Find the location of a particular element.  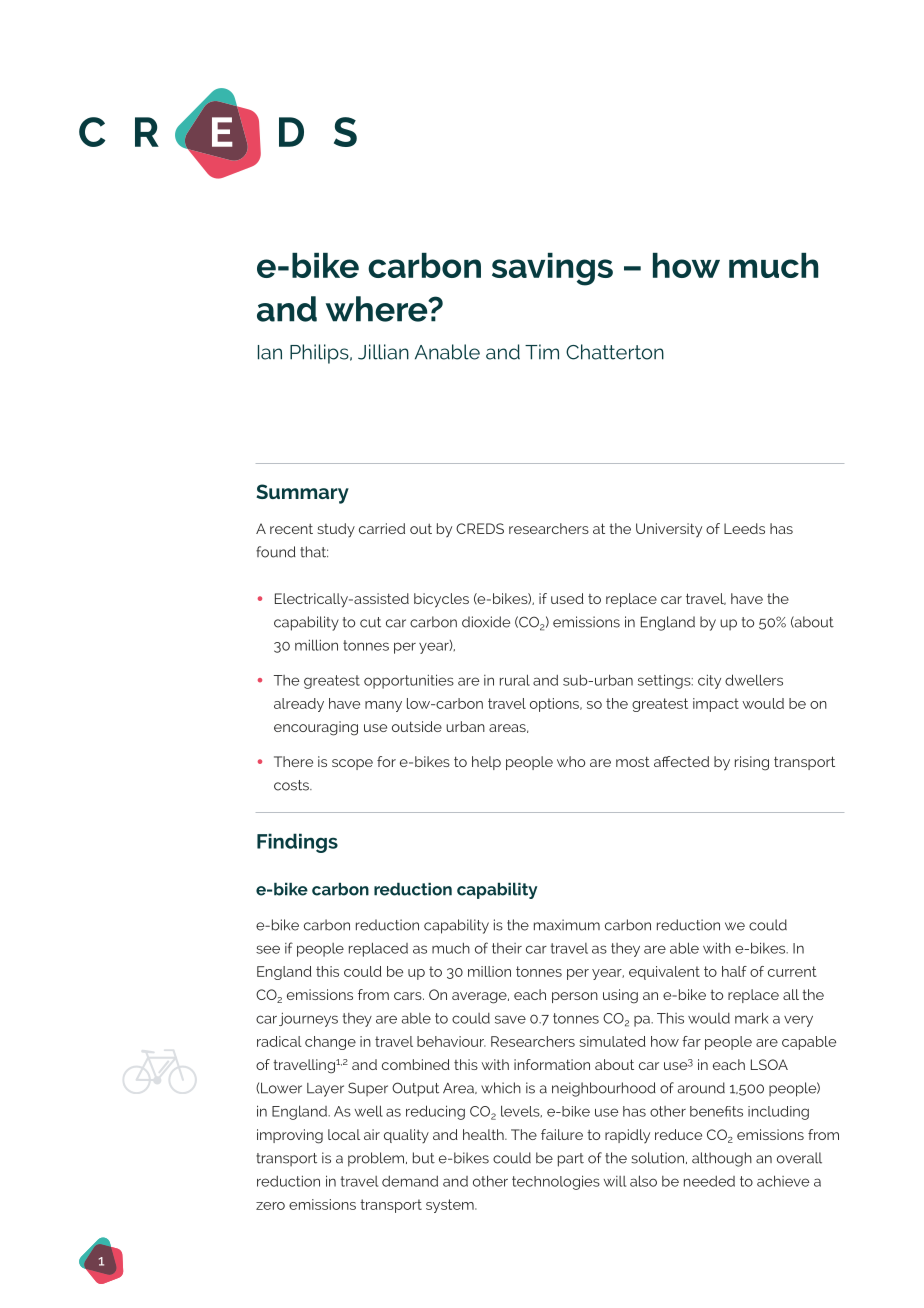

see is located at coordinates (268, 949).
